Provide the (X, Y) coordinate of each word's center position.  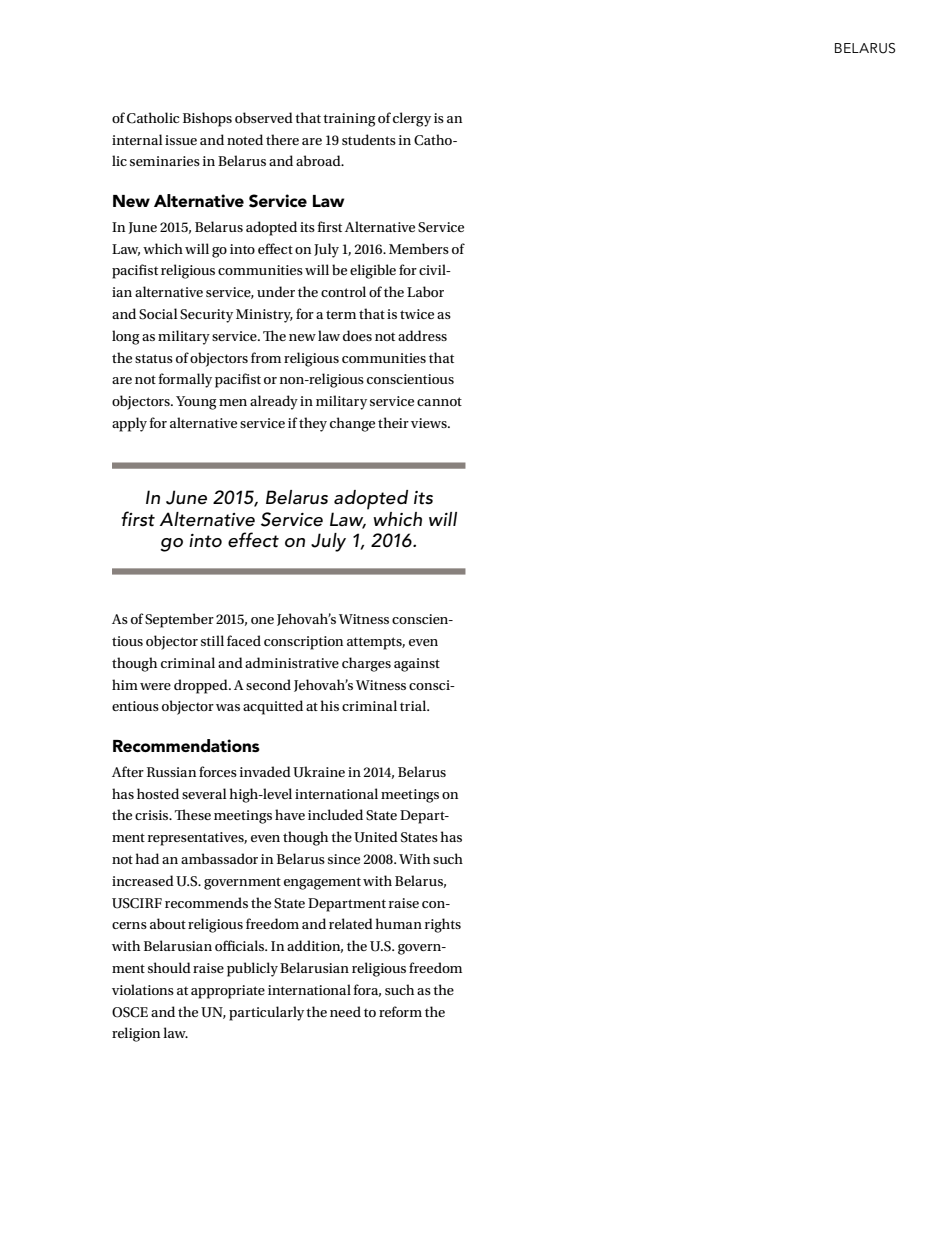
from (266, 357)
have (290, 814)
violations (143, 989)
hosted (158, 793)
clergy (412, 119)
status (154, 358)
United (376, 837)
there (282, 139)
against (417, 665)
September (179, 620)
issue (181, 140)
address (422, 335)
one (262, 620)
